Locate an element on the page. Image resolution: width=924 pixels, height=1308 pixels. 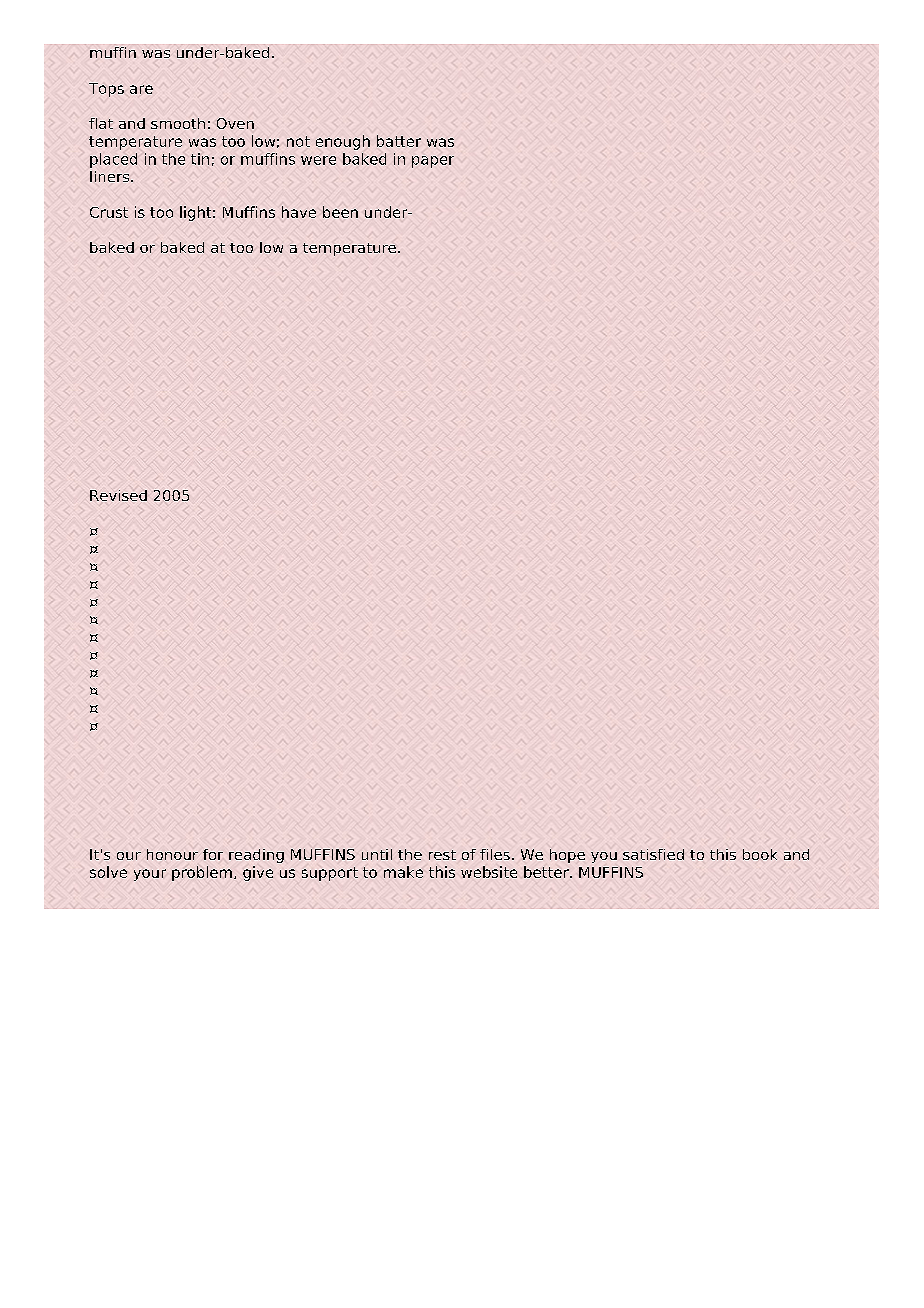
batter is located at coordinates (399, 141).
